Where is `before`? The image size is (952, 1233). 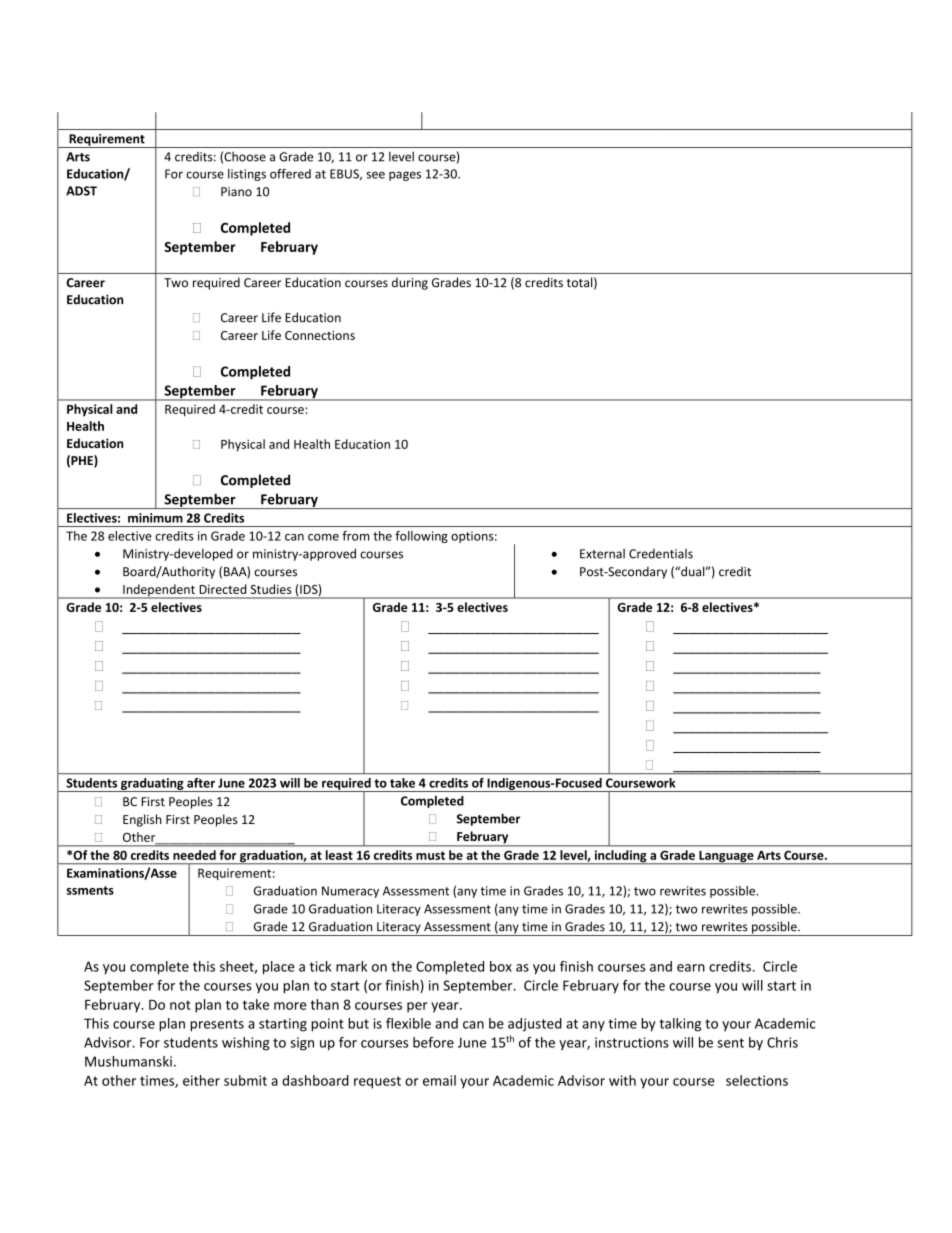
before is located at coordinates (433, 1042).
